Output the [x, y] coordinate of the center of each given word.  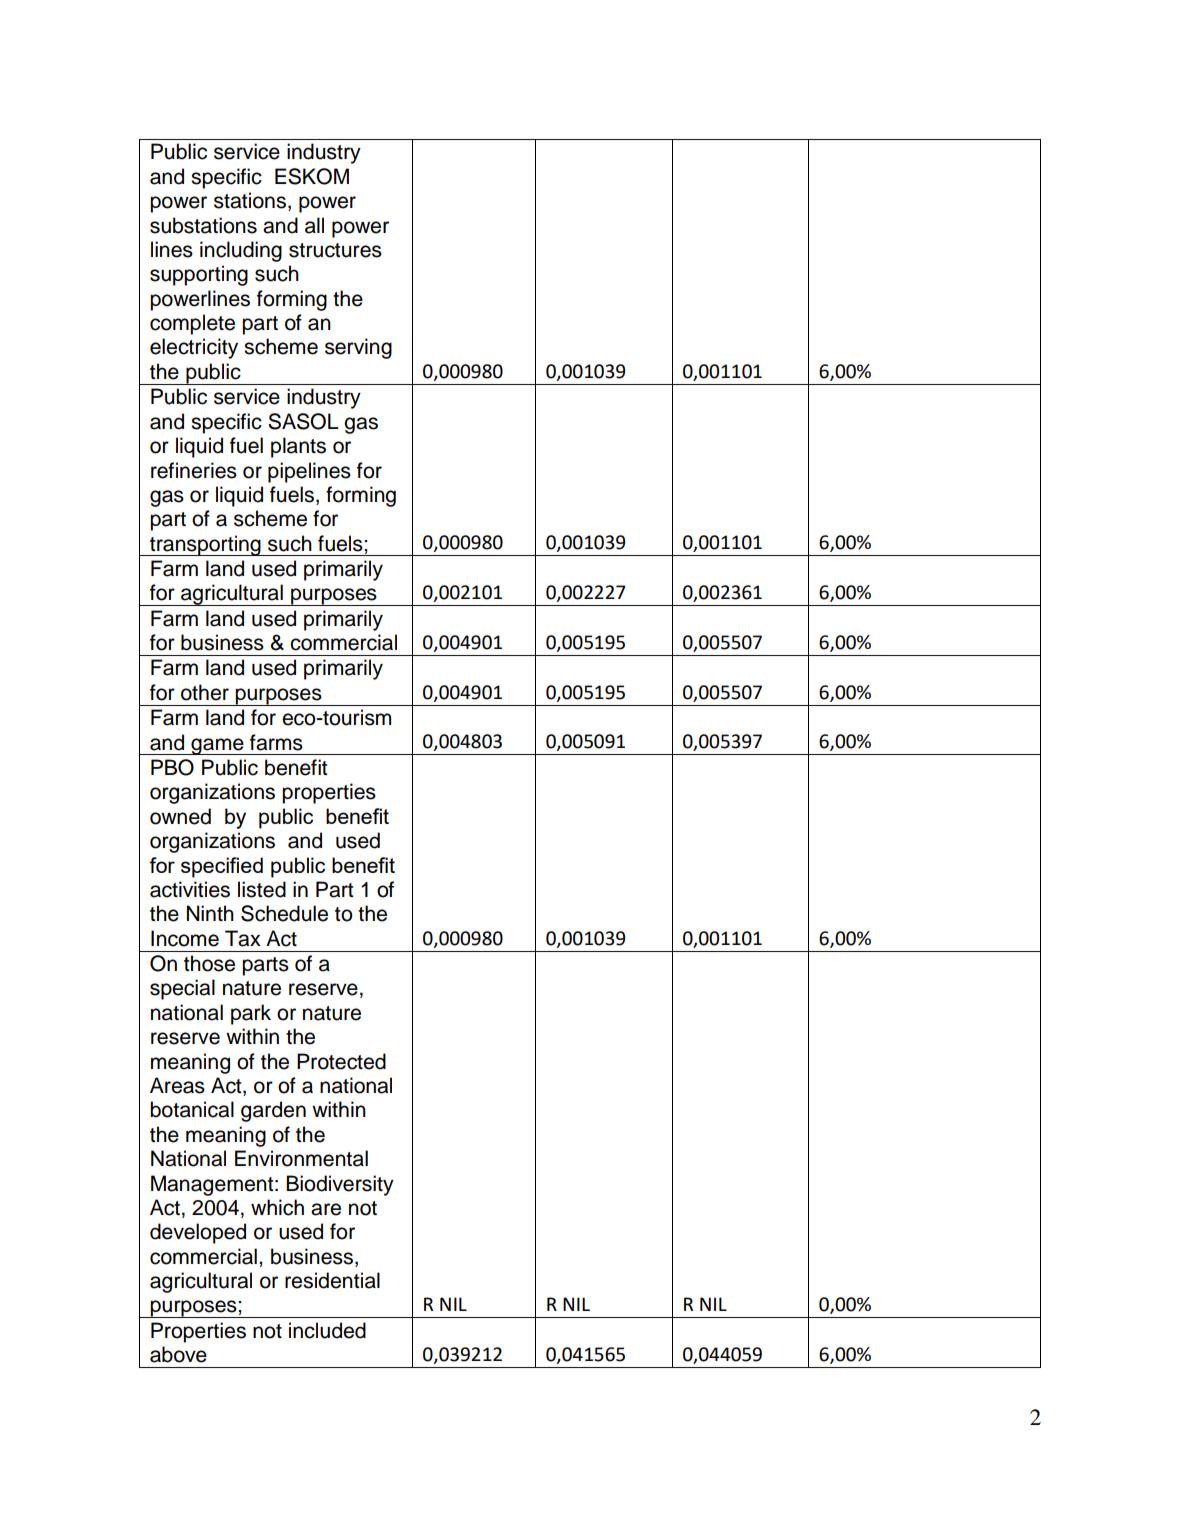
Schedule [284, 913]
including [241, 251]
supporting [199, 275]
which [277, 1207]
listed [262, 889]
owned [180, 816]
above [178, 1354]
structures [335, 250]
